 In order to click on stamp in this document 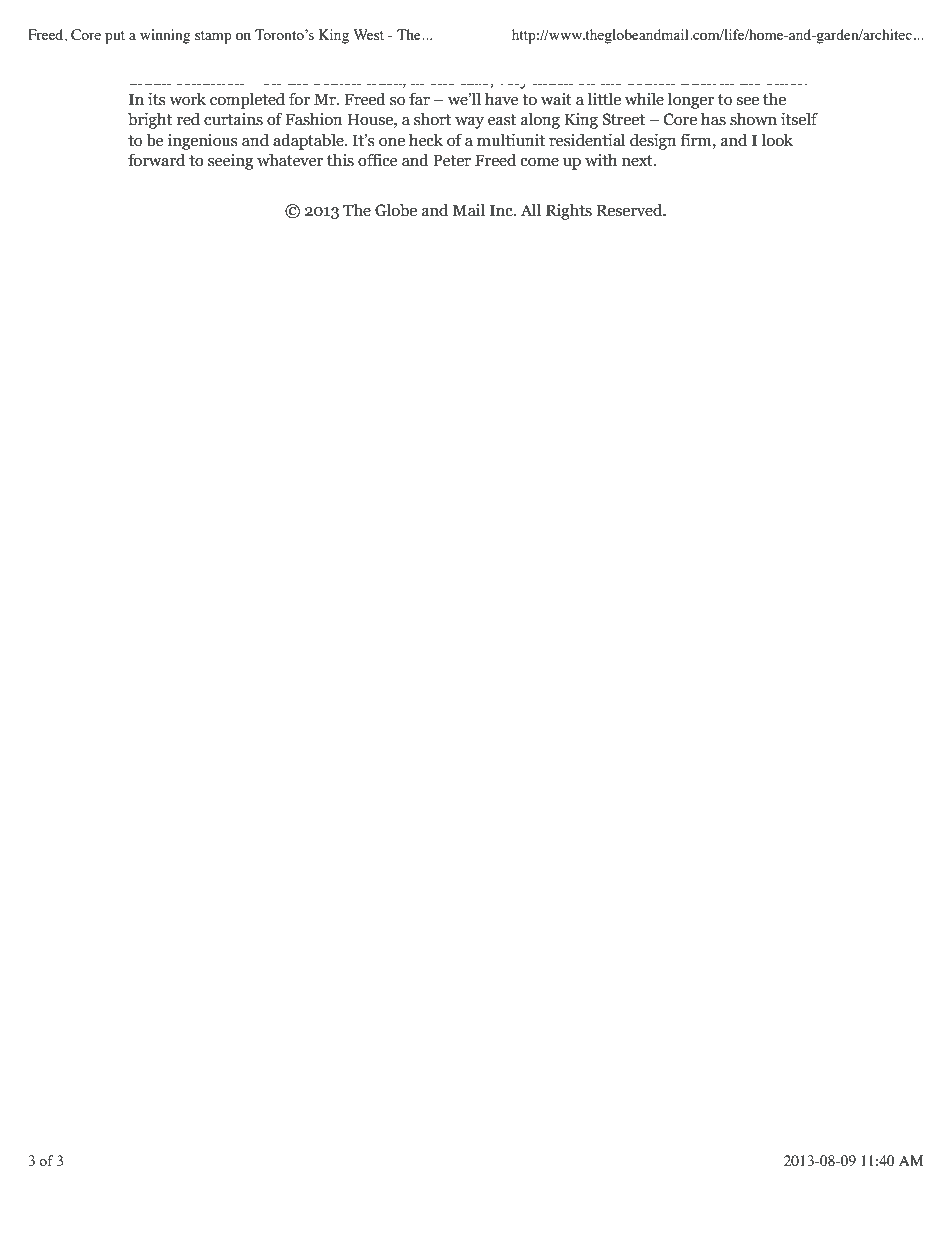, I will do `click(213, 37)`.
